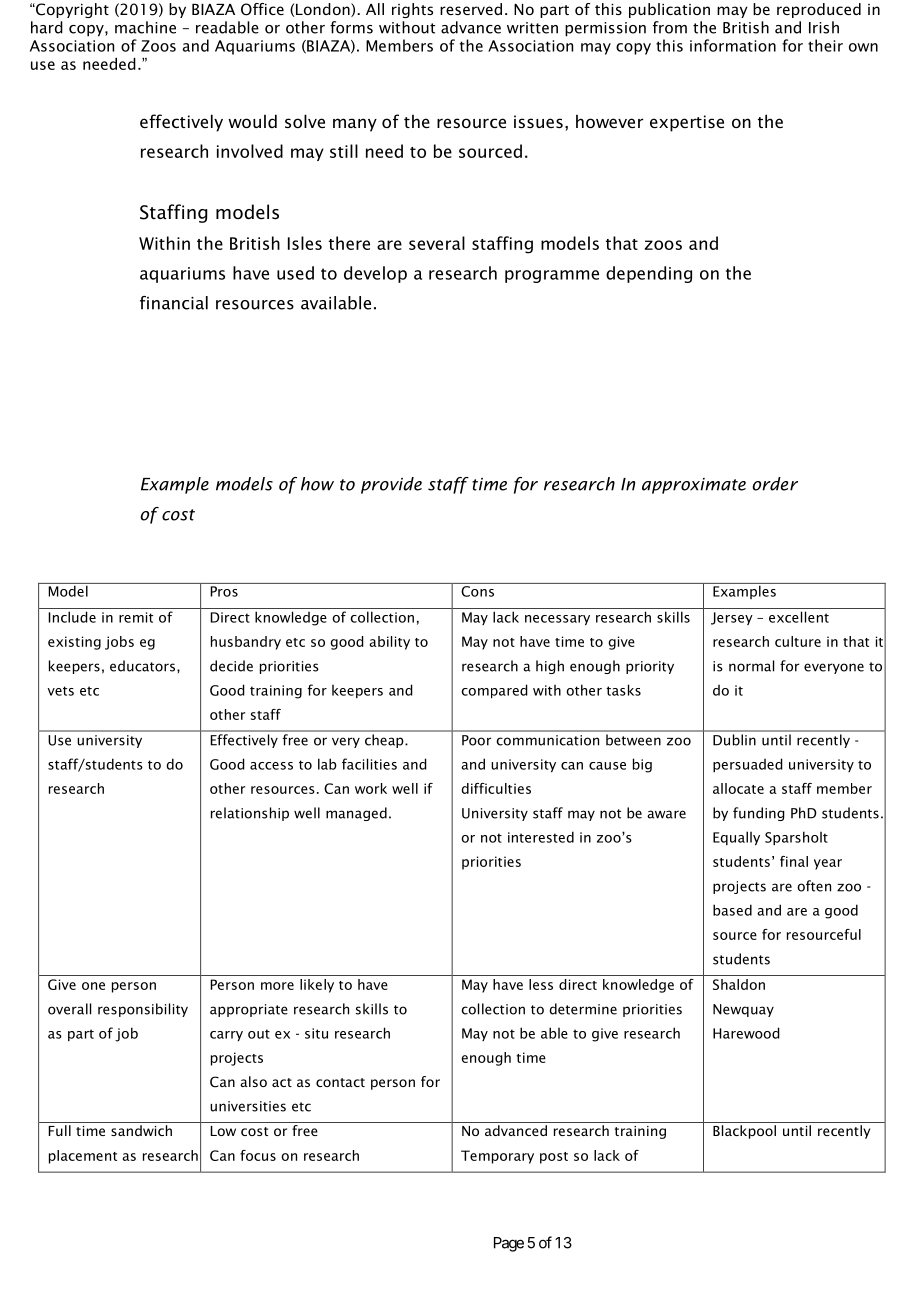 The image size is (924, 1307). Describe the element at coordinates (83, 1157) in the document. I see `placement` at that location.
